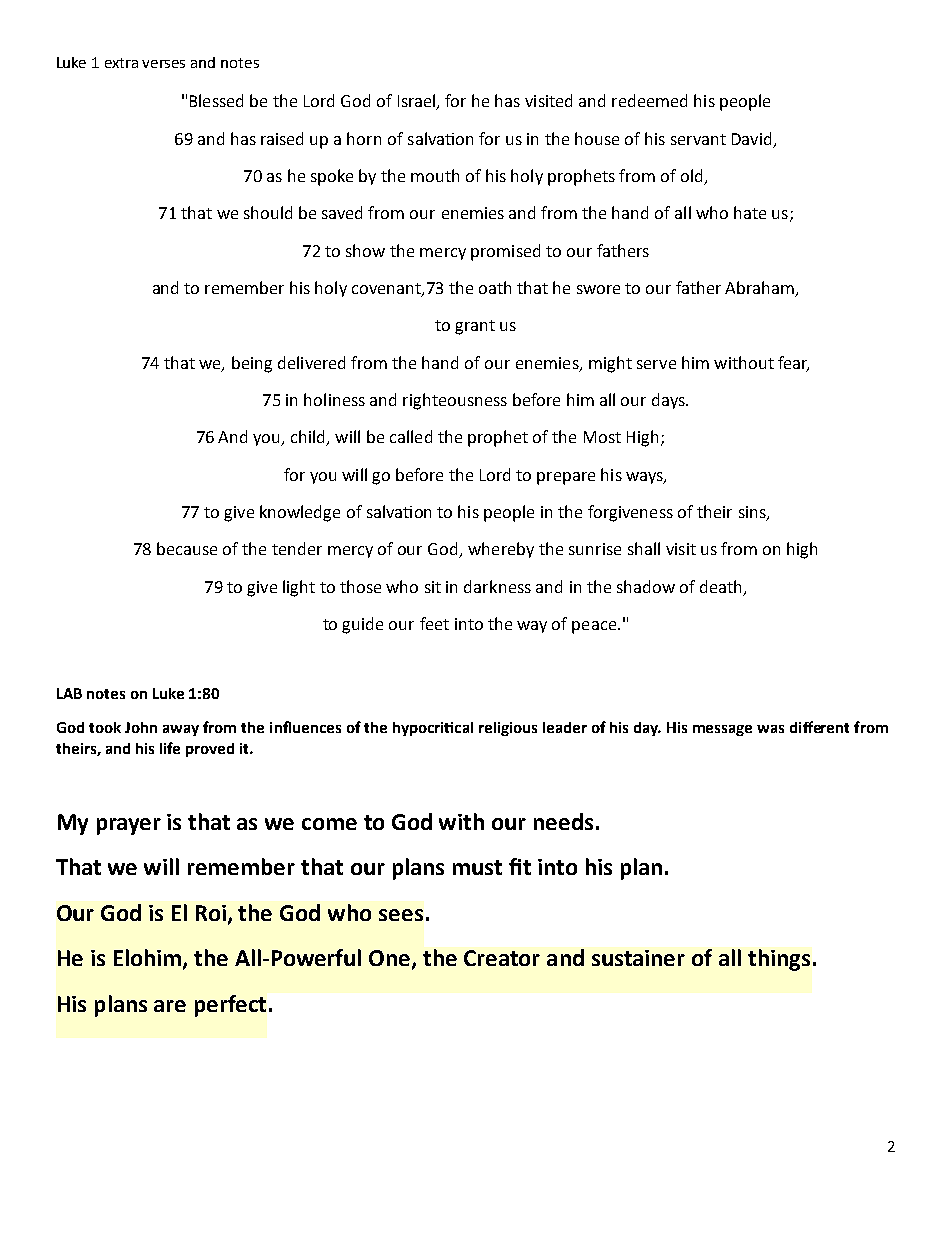  What do you see at coordinates (753, 513) in the image?
I see `sins` at bounding box center [753, 513].
